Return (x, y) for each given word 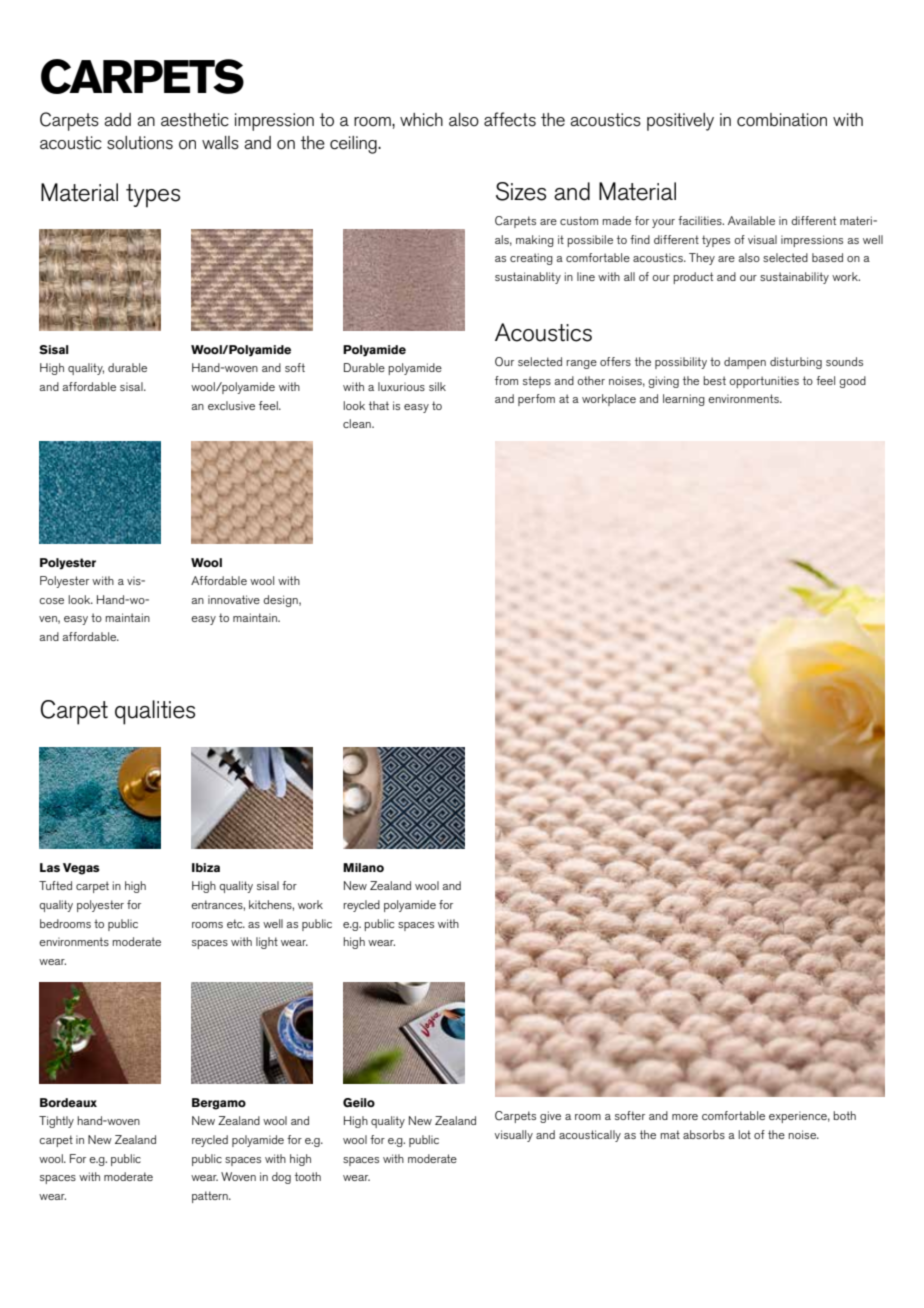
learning (684, 400)
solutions (140, 143)
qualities (155, 712)
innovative (234, 599)
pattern (211, 1197)
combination (782, 120)
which (421, 120)
